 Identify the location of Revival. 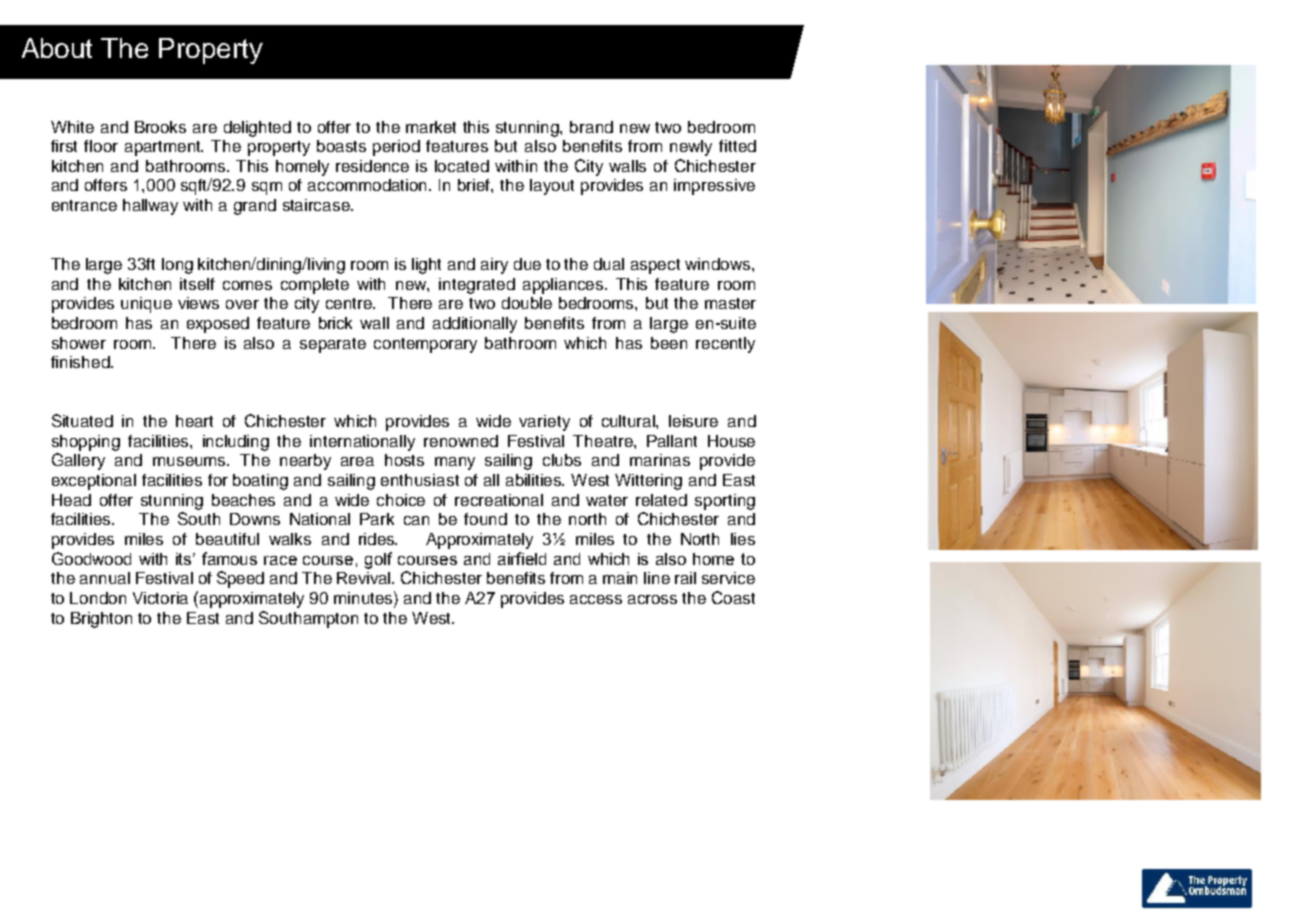
(365, 578).
